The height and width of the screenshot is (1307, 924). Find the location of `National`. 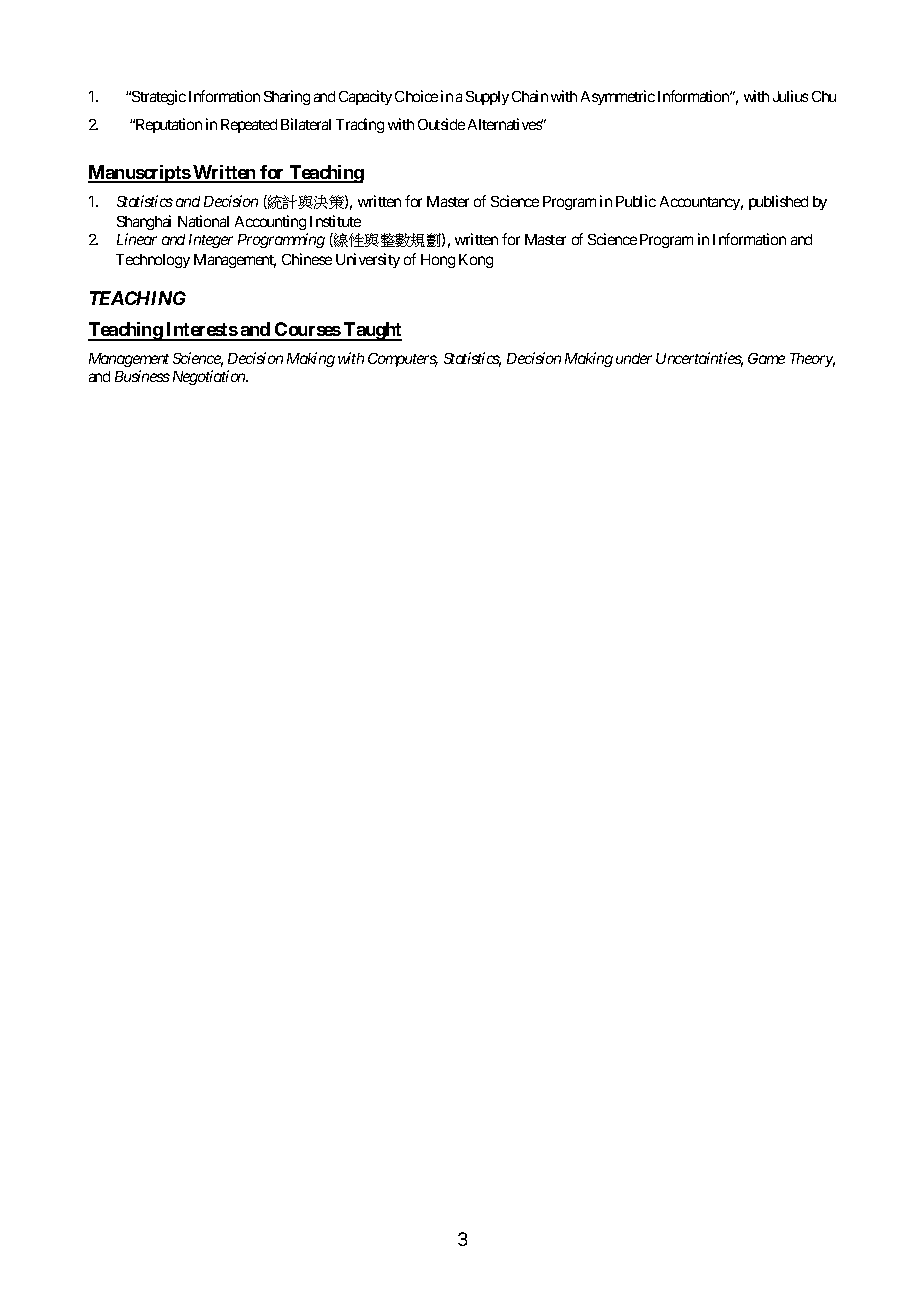

National is located at coordinates (203, 221).
